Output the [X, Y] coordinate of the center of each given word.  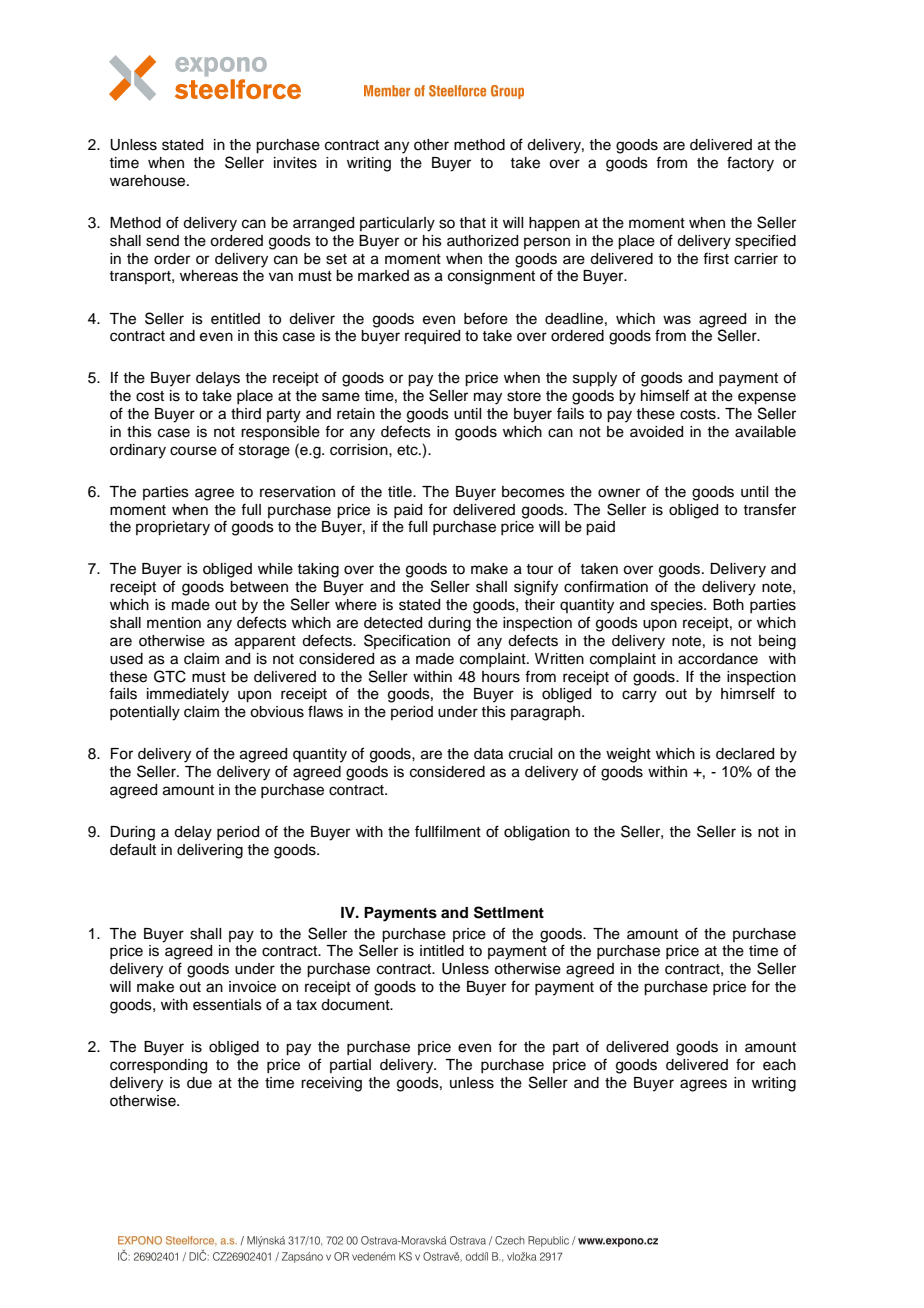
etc [408, 450]
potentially [145, 713]
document [356, 1005]
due [199, 1083]
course [193, 451]
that [472, 222]
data [488, 754]
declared [745, 754]
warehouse [149, 181]
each [779, 1065]
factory [750, 164]
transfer [769, 509]
